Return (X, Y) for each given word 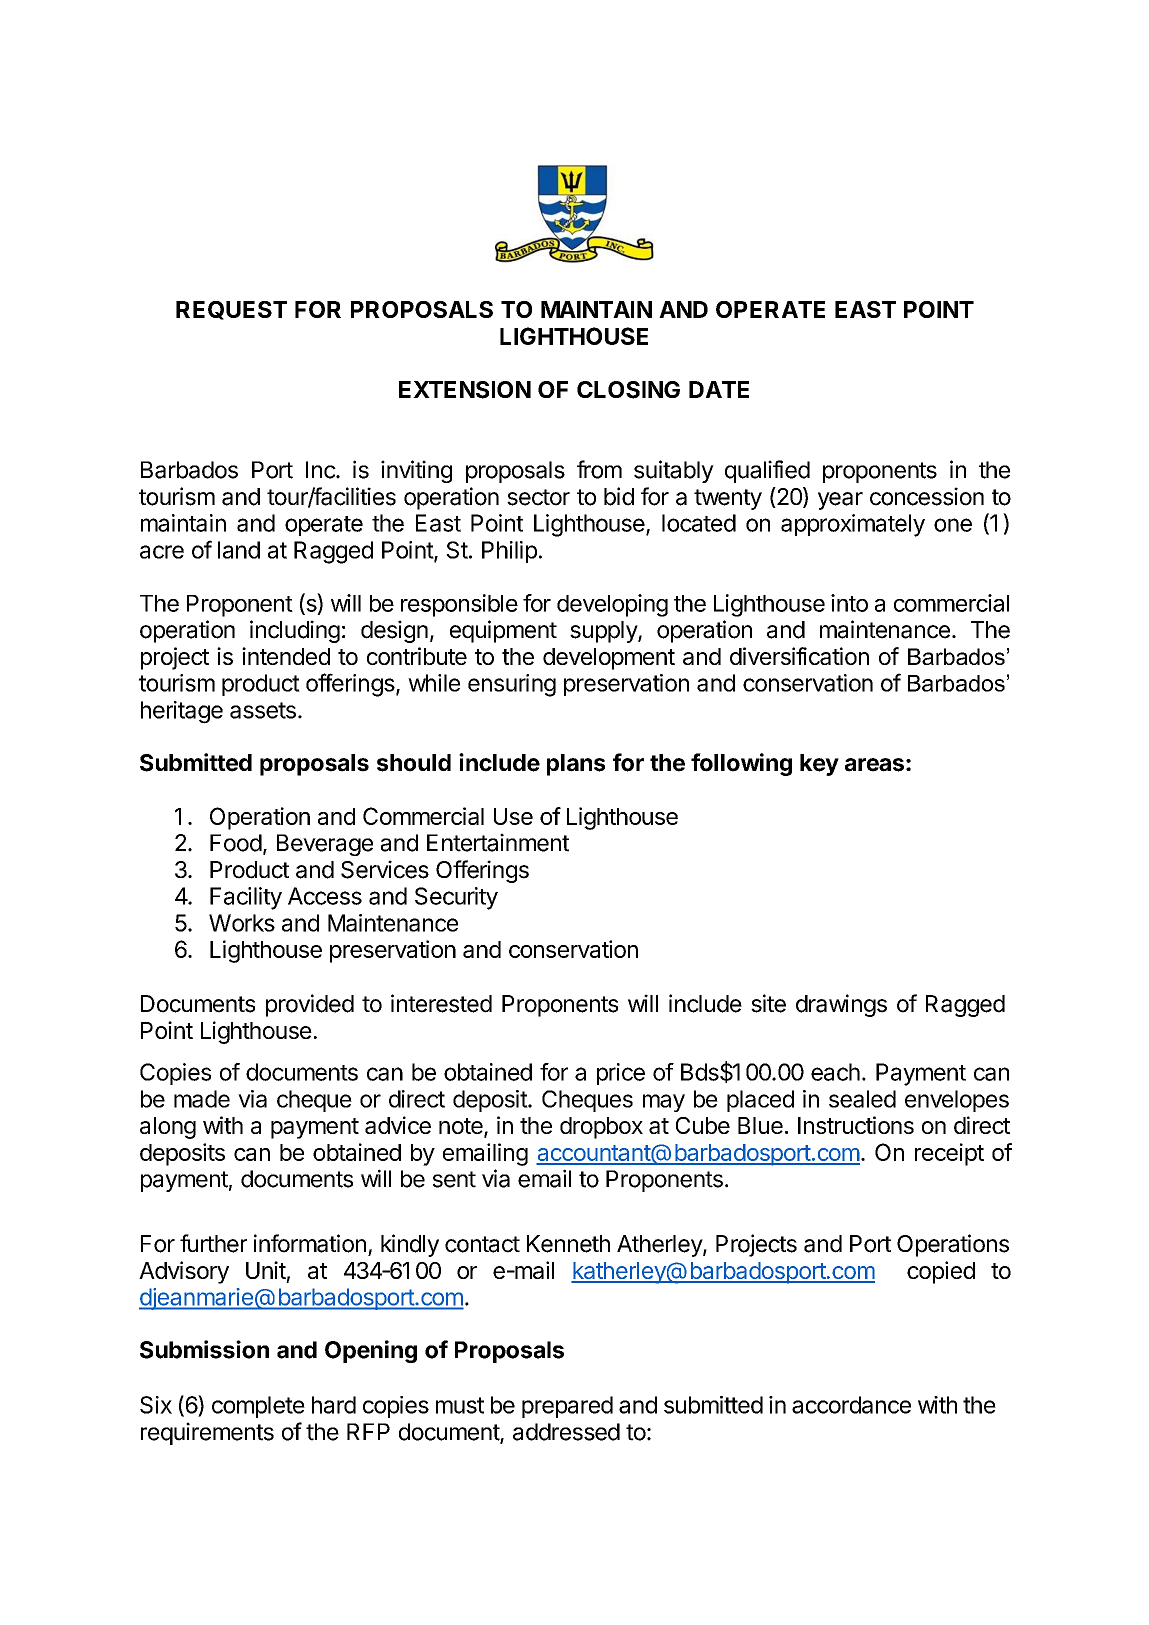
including (295, 631)
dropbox (601, 1128)
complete (258, 1407)
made (202, 1099)
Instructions (856, 1125)
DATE (719, 389)
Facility (246, 898)
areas (874, 765)
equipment (503, 631)
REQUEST (231, 310)
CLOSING (628, 390)
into (849, 603)
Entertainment (498, 842)
